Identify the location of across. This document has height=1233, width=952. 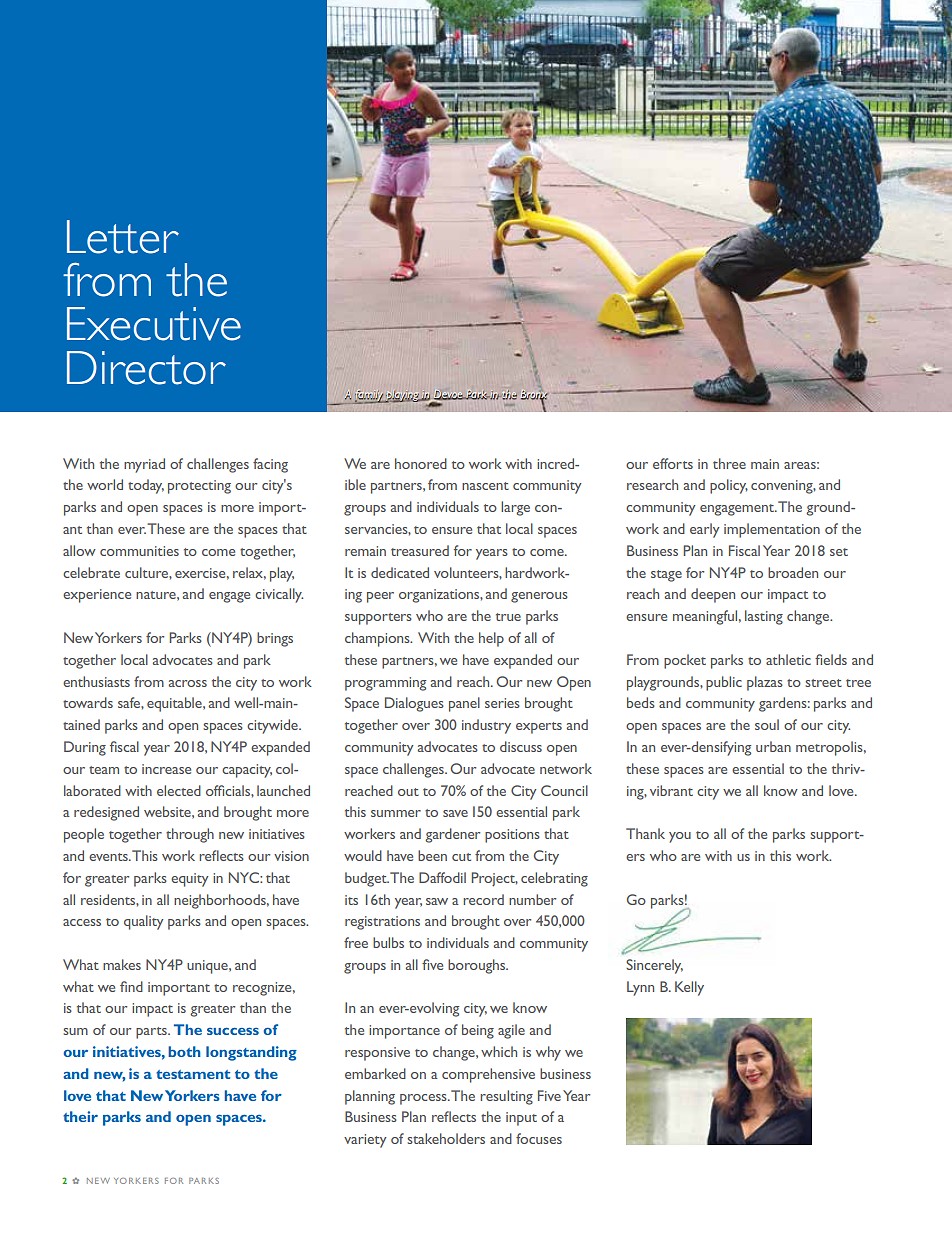
(188, 683).
